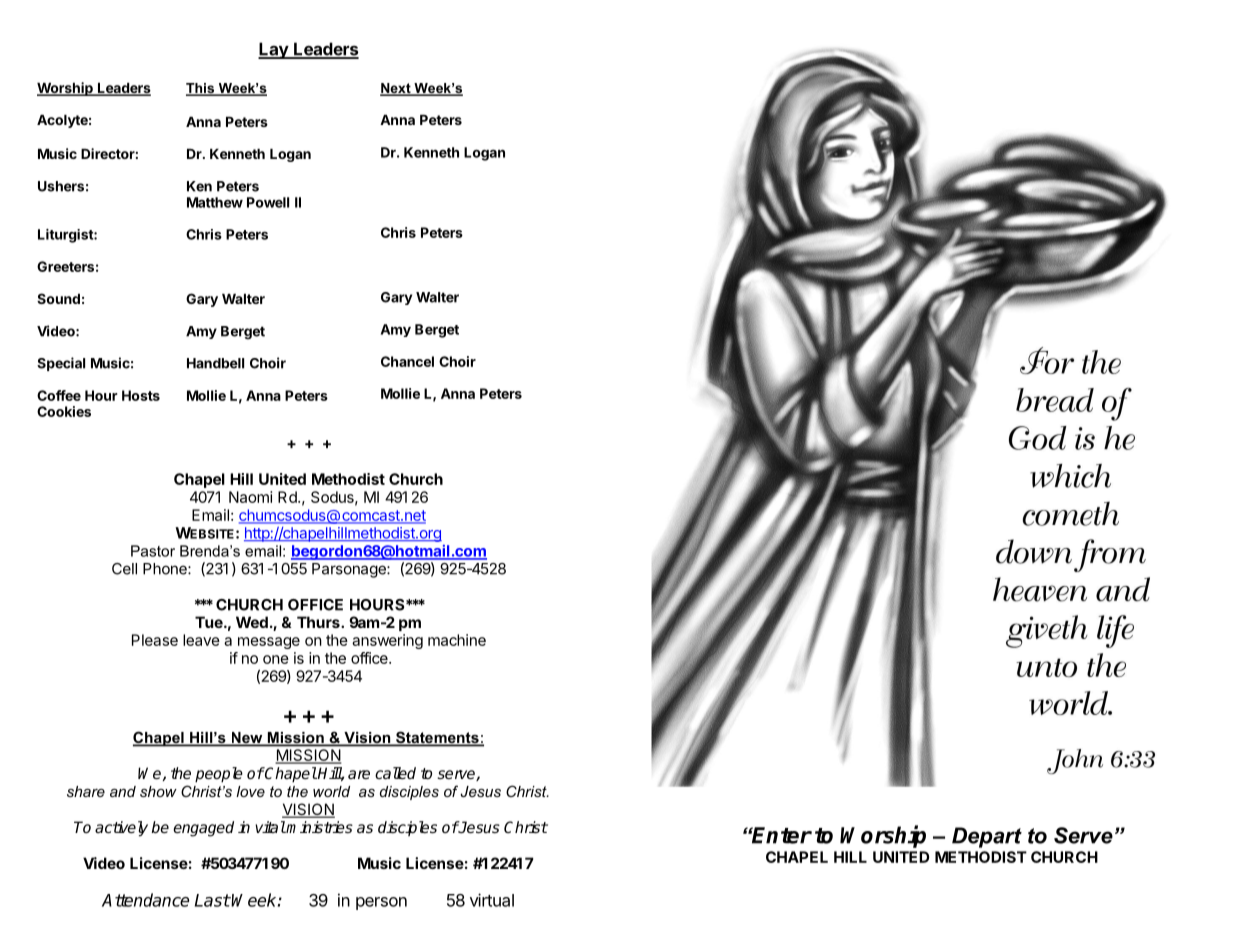  I want to click on Attendance, so click(145, 900).
